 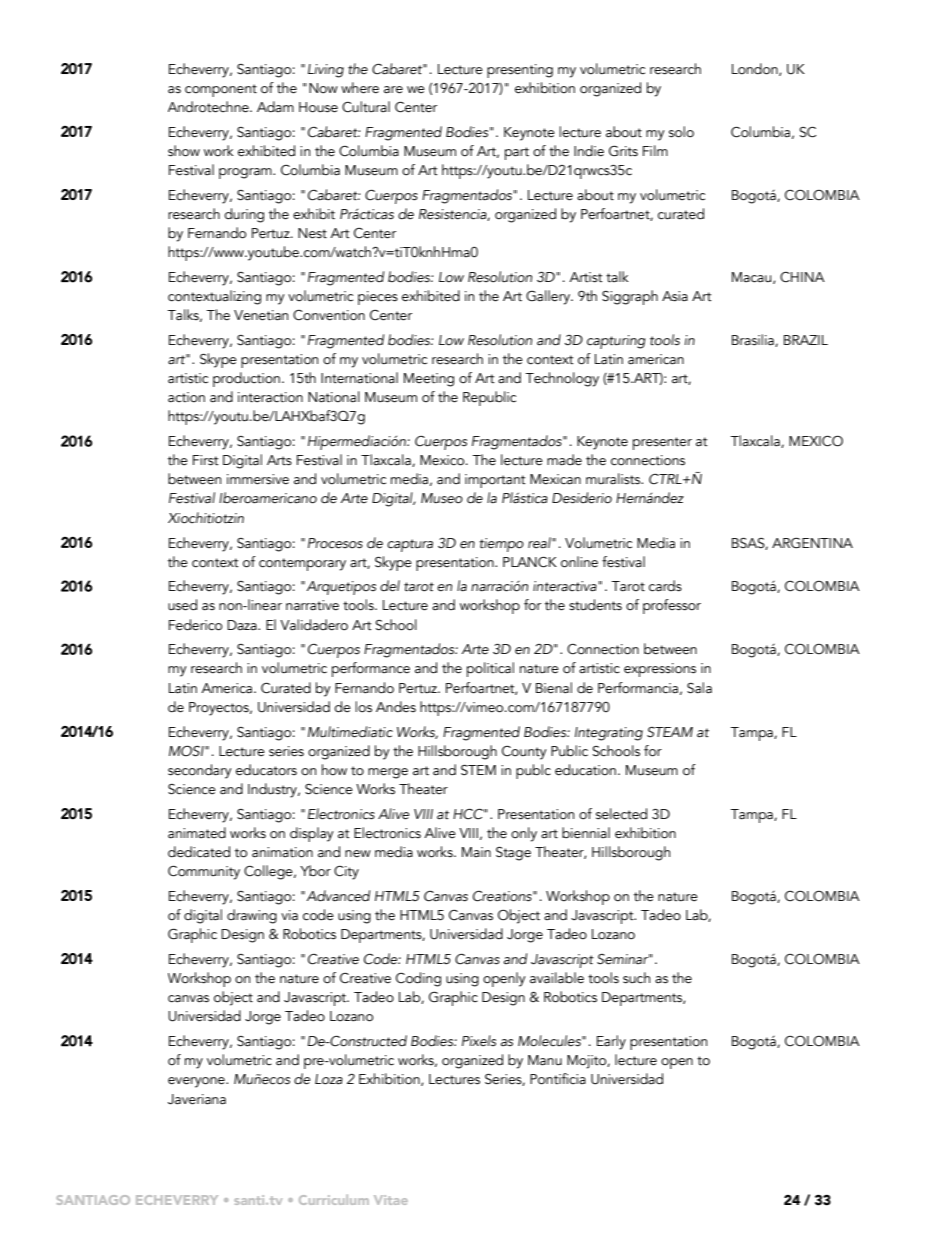 What do you see at coordinates (279, 460) in the screenshot?
I see `Arts` at bounding box center [279, 460].
